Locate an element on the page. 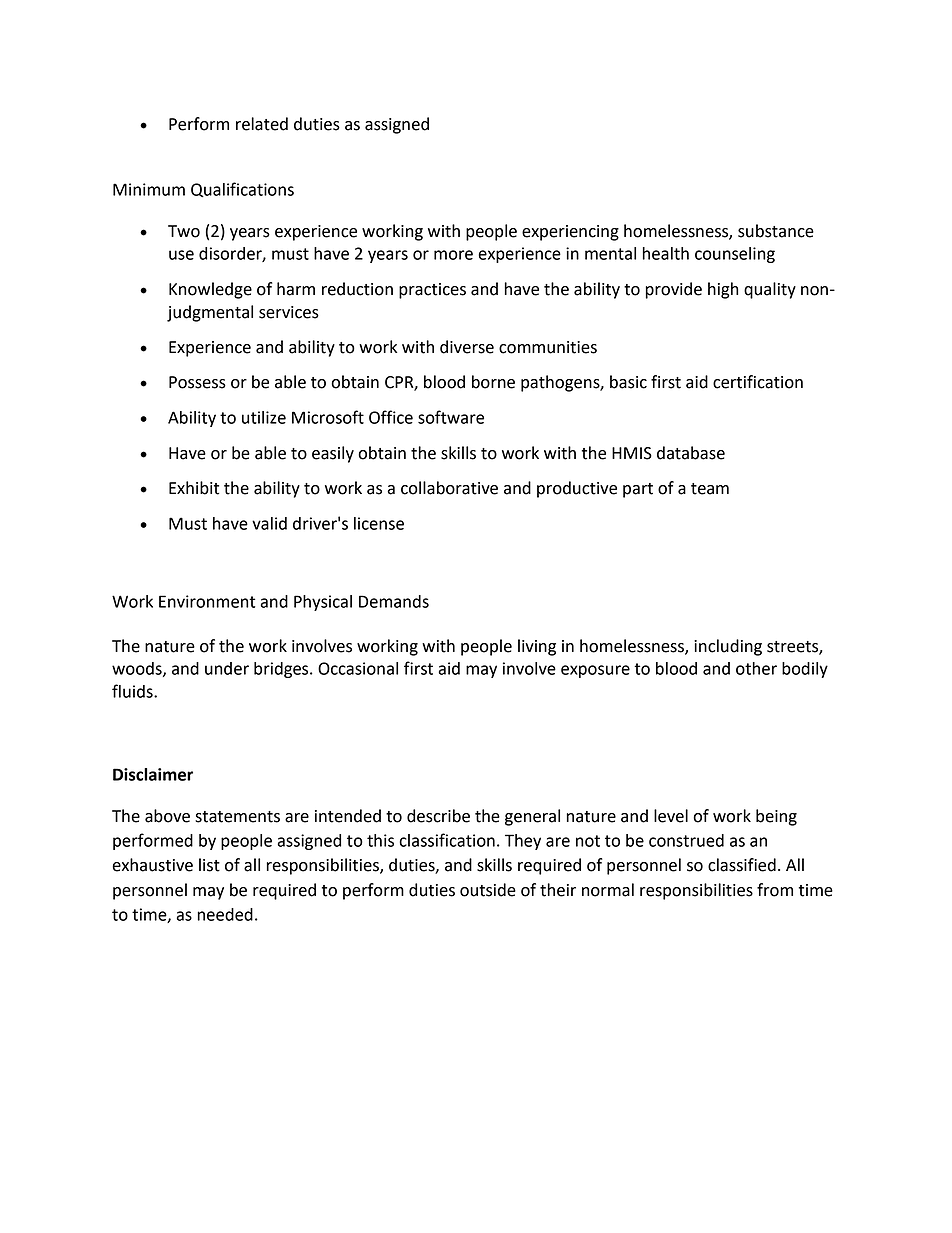 This document has width=952, height=1233. classified is located at coordinates (742, 865).
